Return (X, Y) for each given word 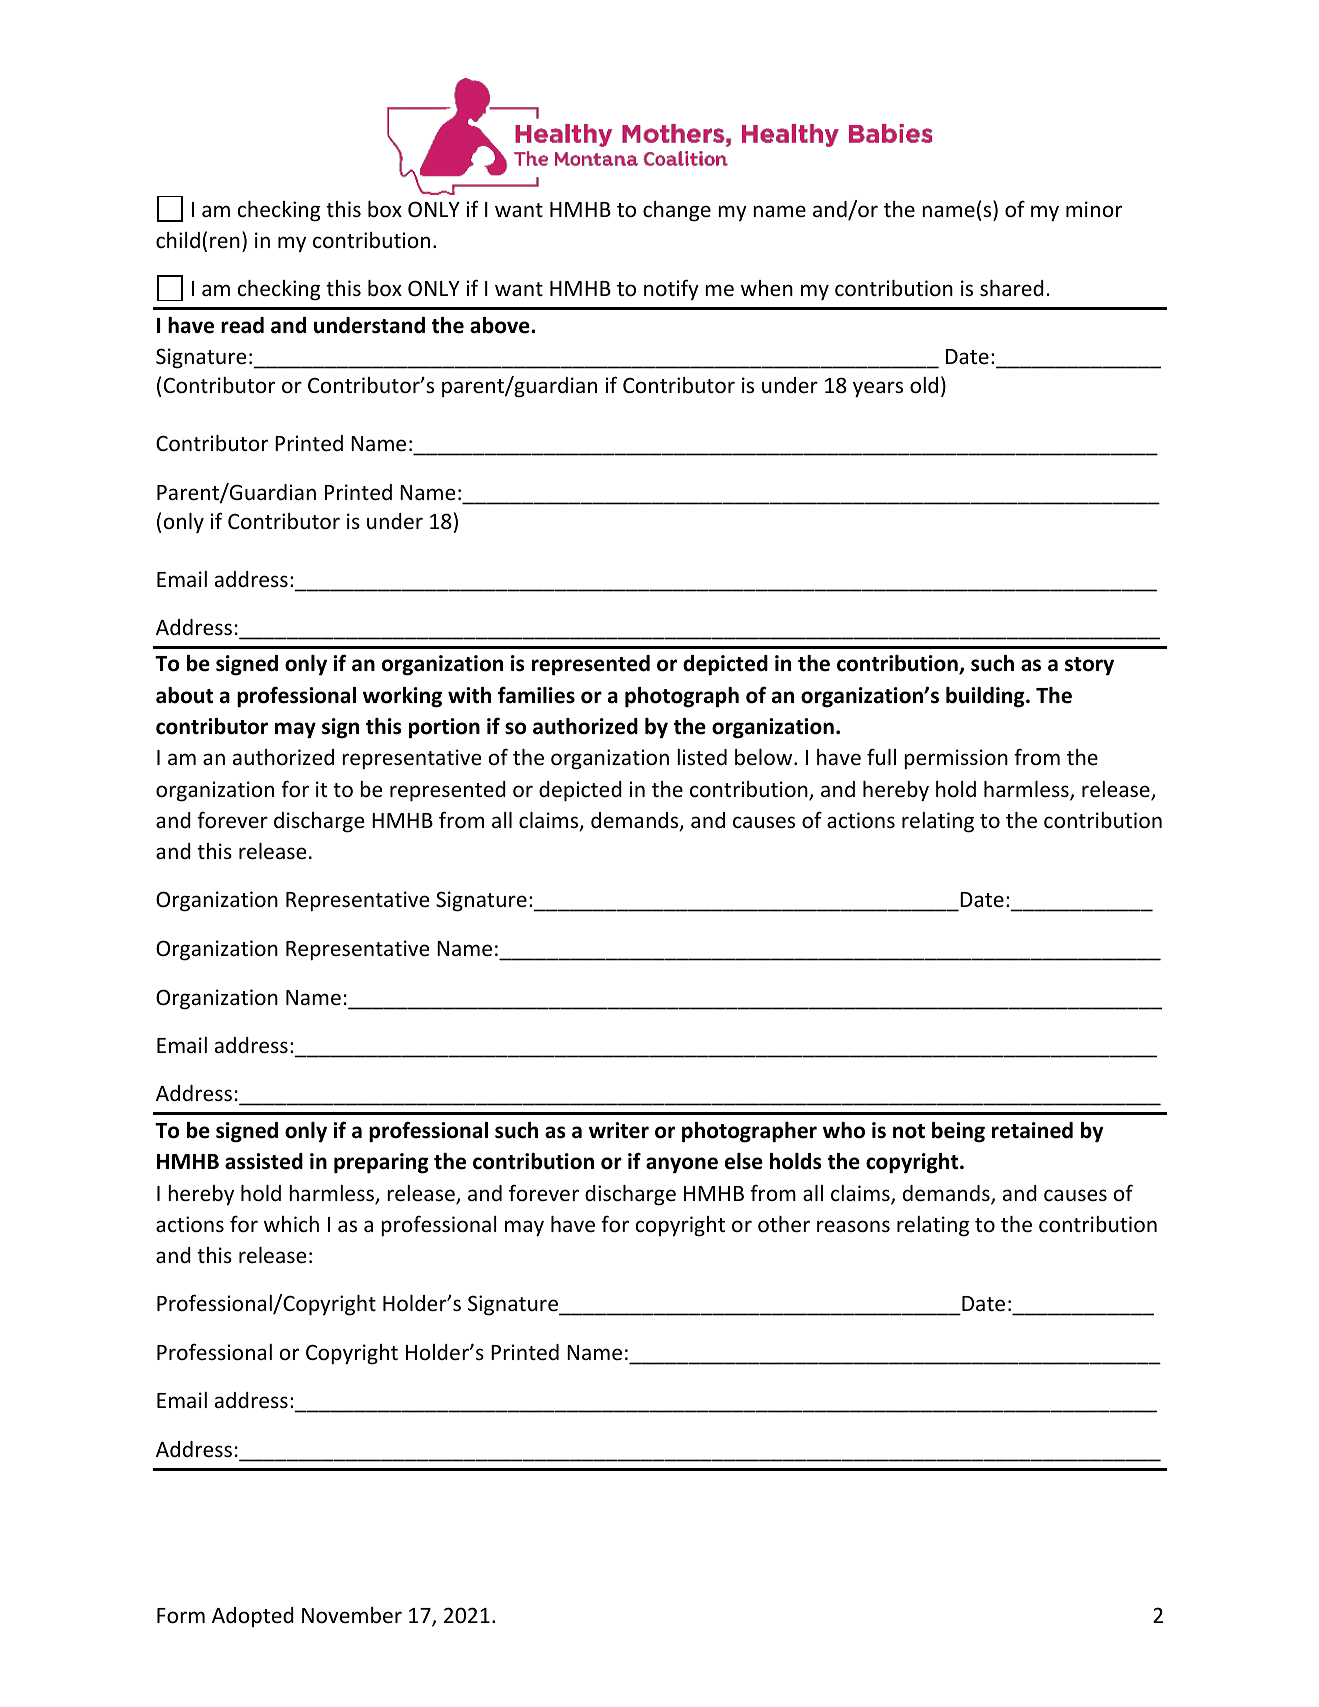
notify (671, 289)
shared (1012, 288)
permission (956, 759)
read (242, 325)
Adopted (253, 1617)
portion (444, 728)
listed (702, 757)
